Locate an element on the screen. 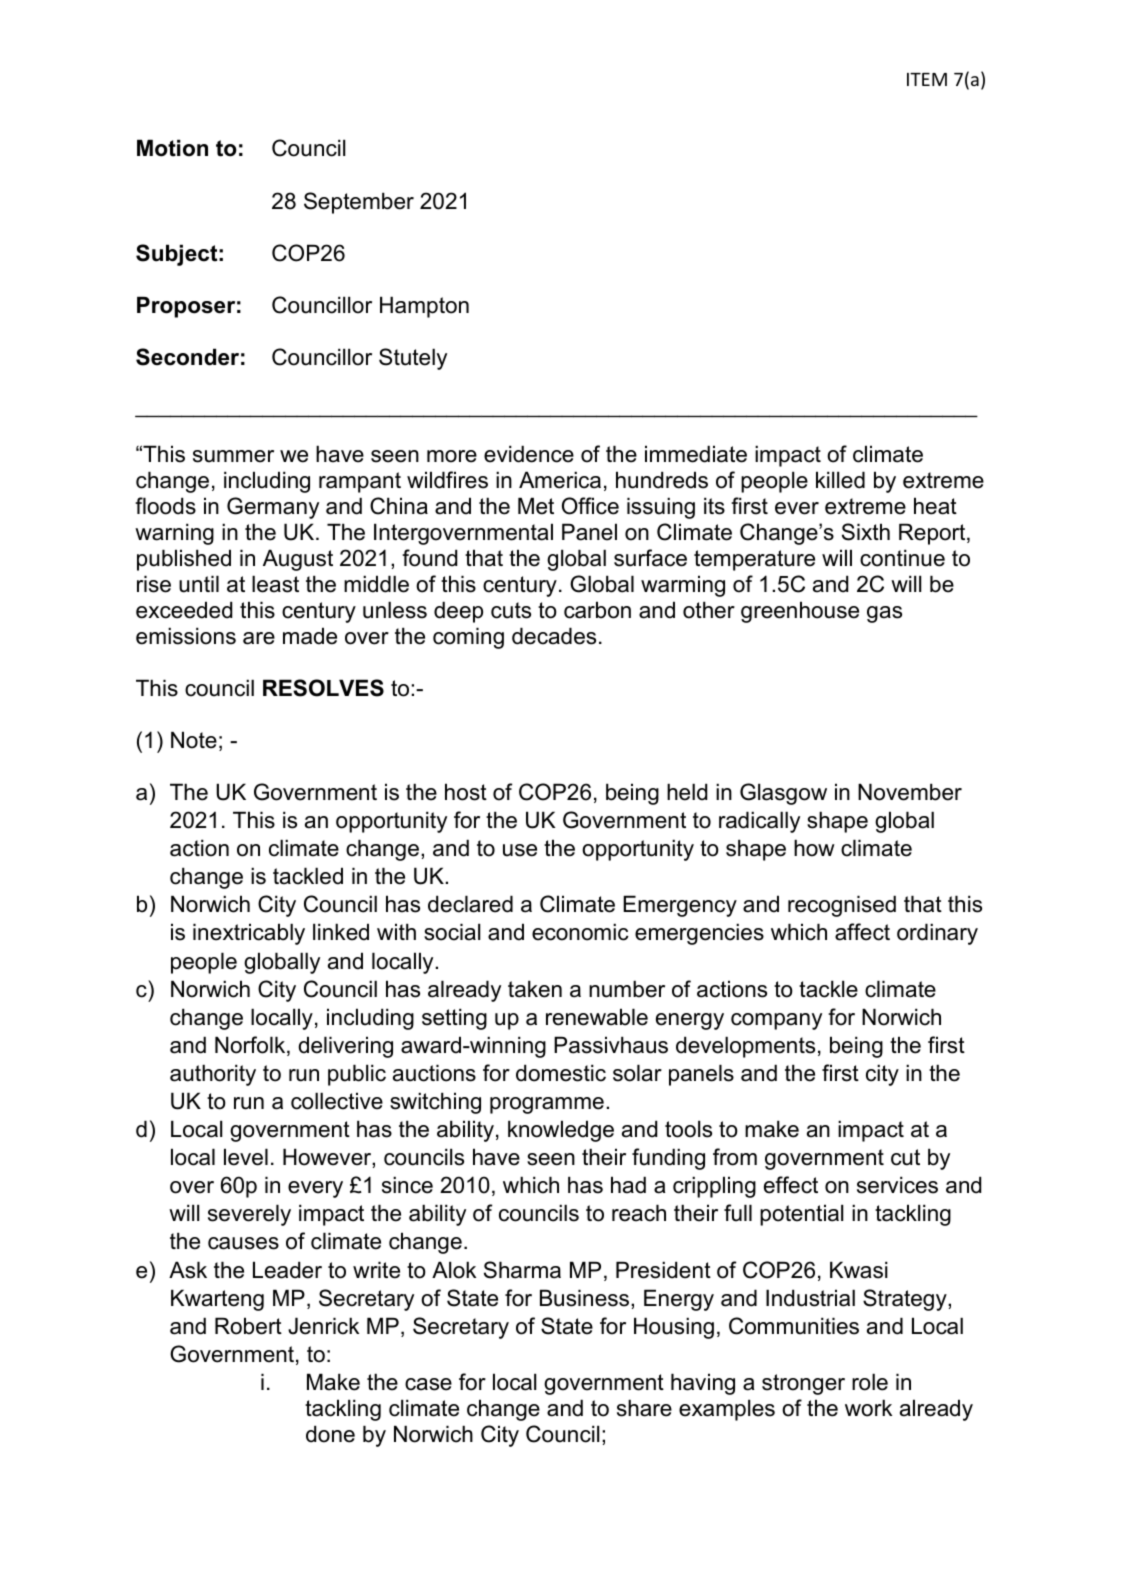 The image size is (1122, 1587). role is located at coordinates (870, 1382).
